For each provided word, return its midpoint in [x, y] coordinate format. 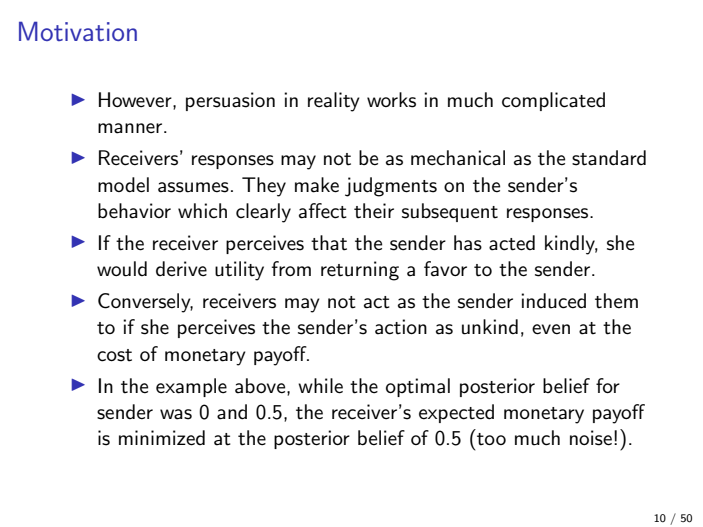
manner [131, 128]
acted [512, 243]
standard [609, 158]
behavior [134, 211]
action [401, 327]
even [551, 329]
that [329, 243]
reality [334, 102]
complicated [553, 101]
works [391, 100]
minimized [162, 438]
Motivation [78, 31]
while [320, 386]
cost [114, 355]
